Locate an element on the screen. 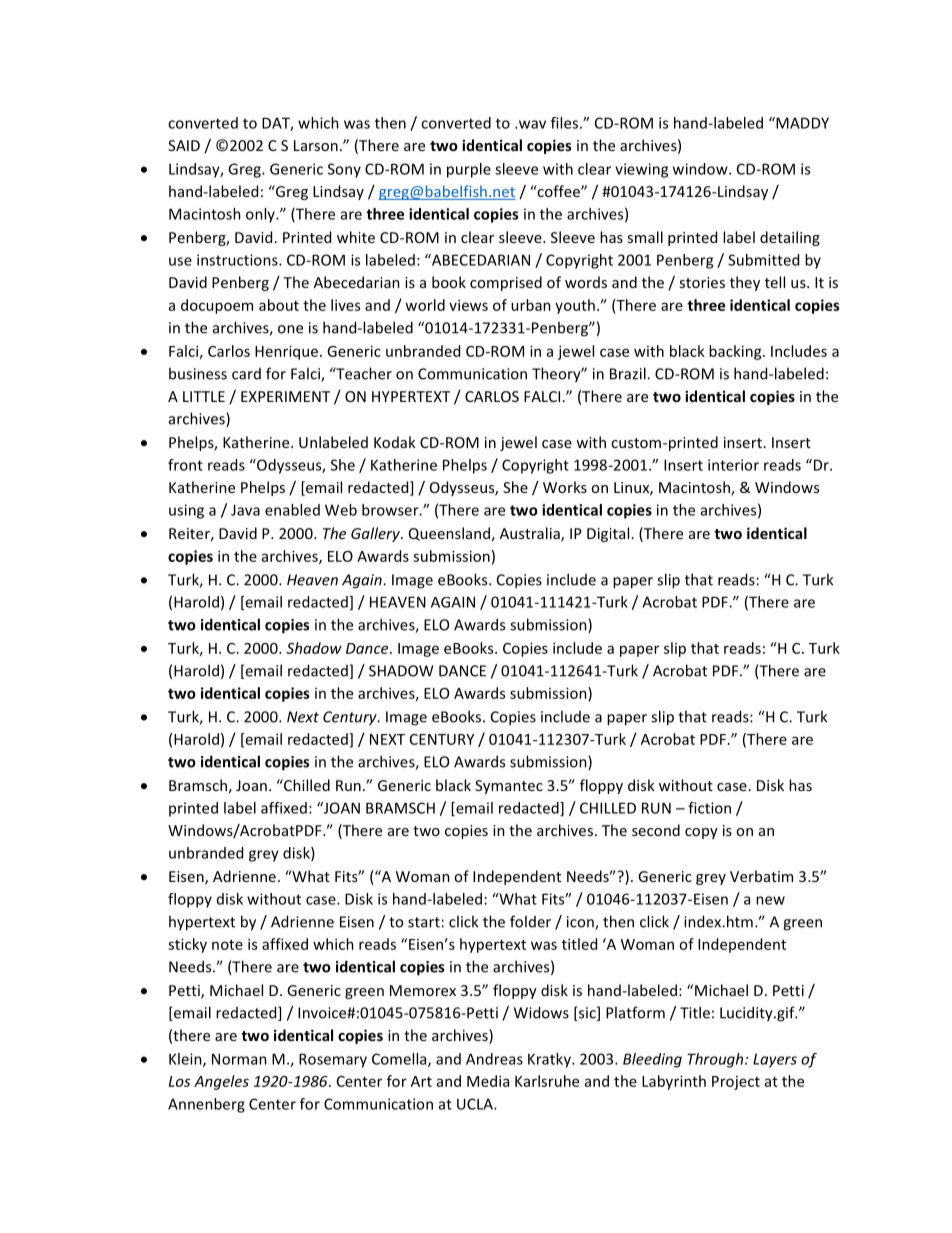 Image resolution: width=952 pixels, height=1233 pixels. MADDY is located at coordinates (801, 123).
